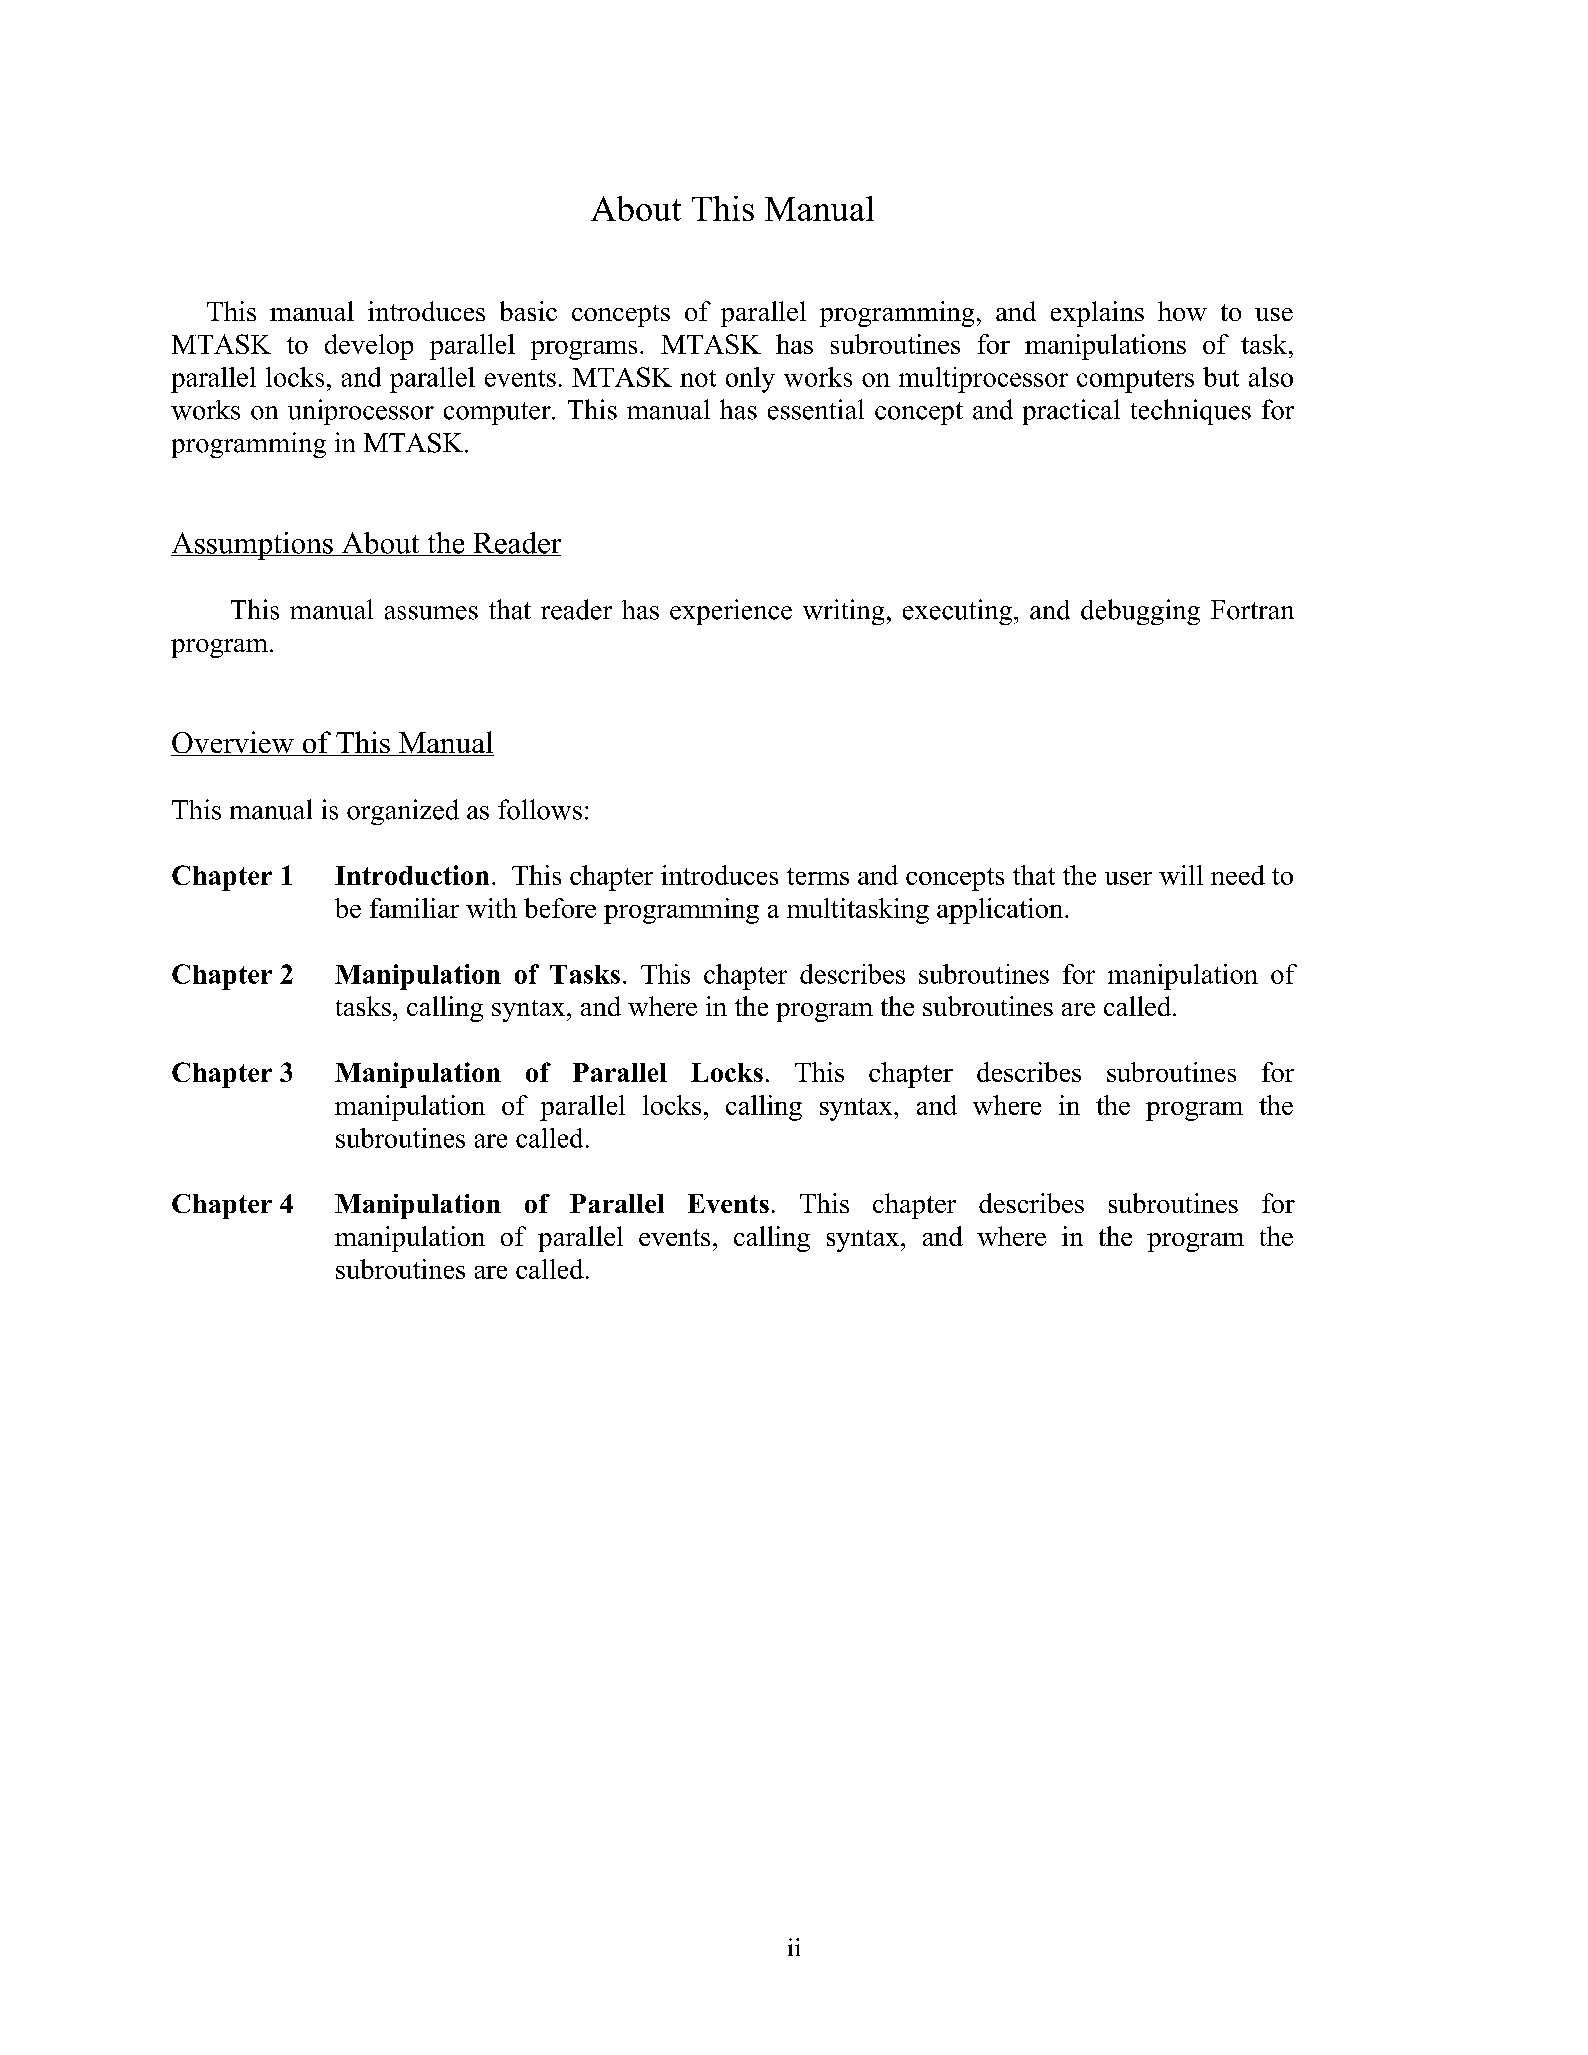  Describe the element at coordinates (1252, 610) in the screenshot. I see `Fortran` at that location.
